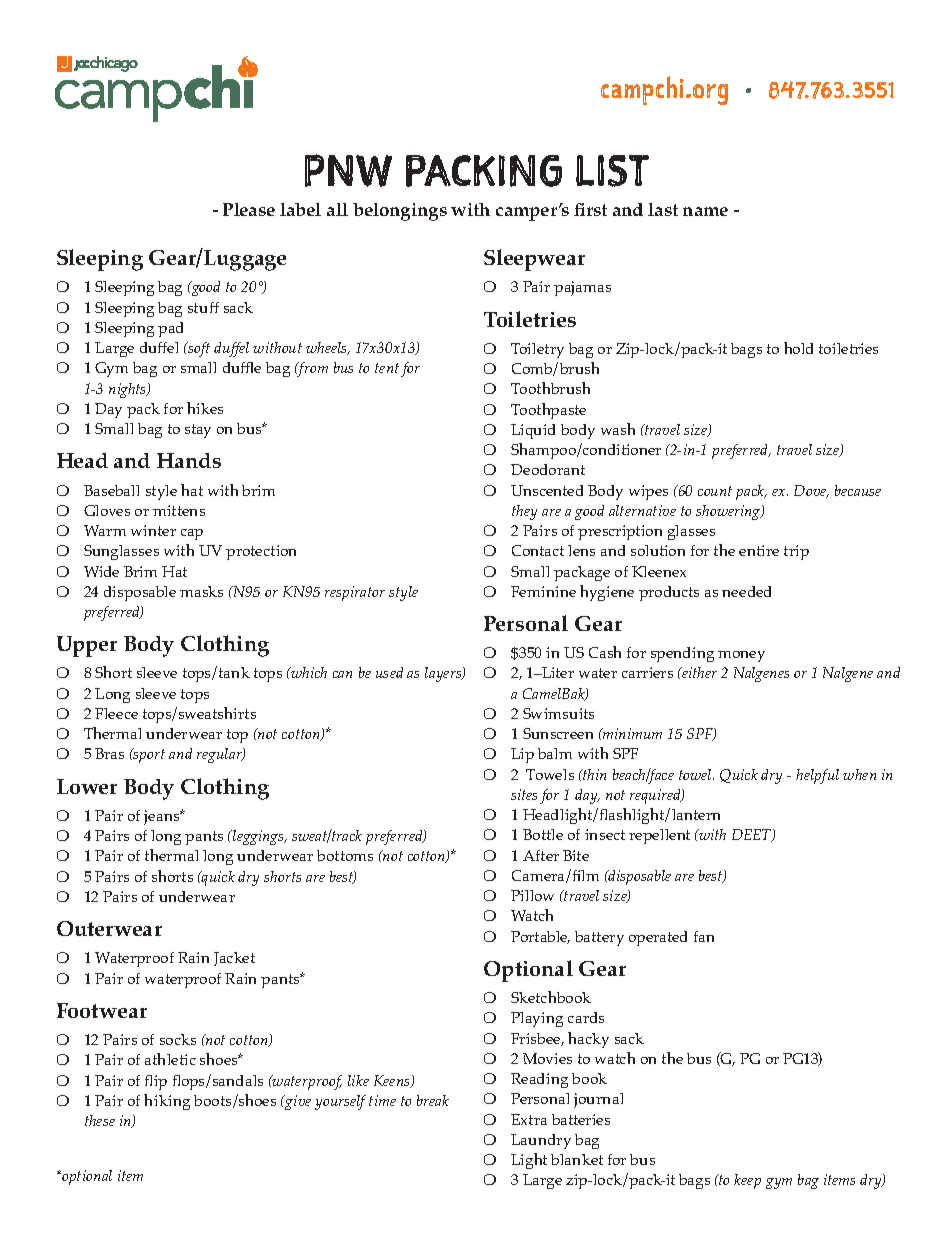 This screenshot has width=952, height=1233. I want to click on Dove, so click(811, 491).
